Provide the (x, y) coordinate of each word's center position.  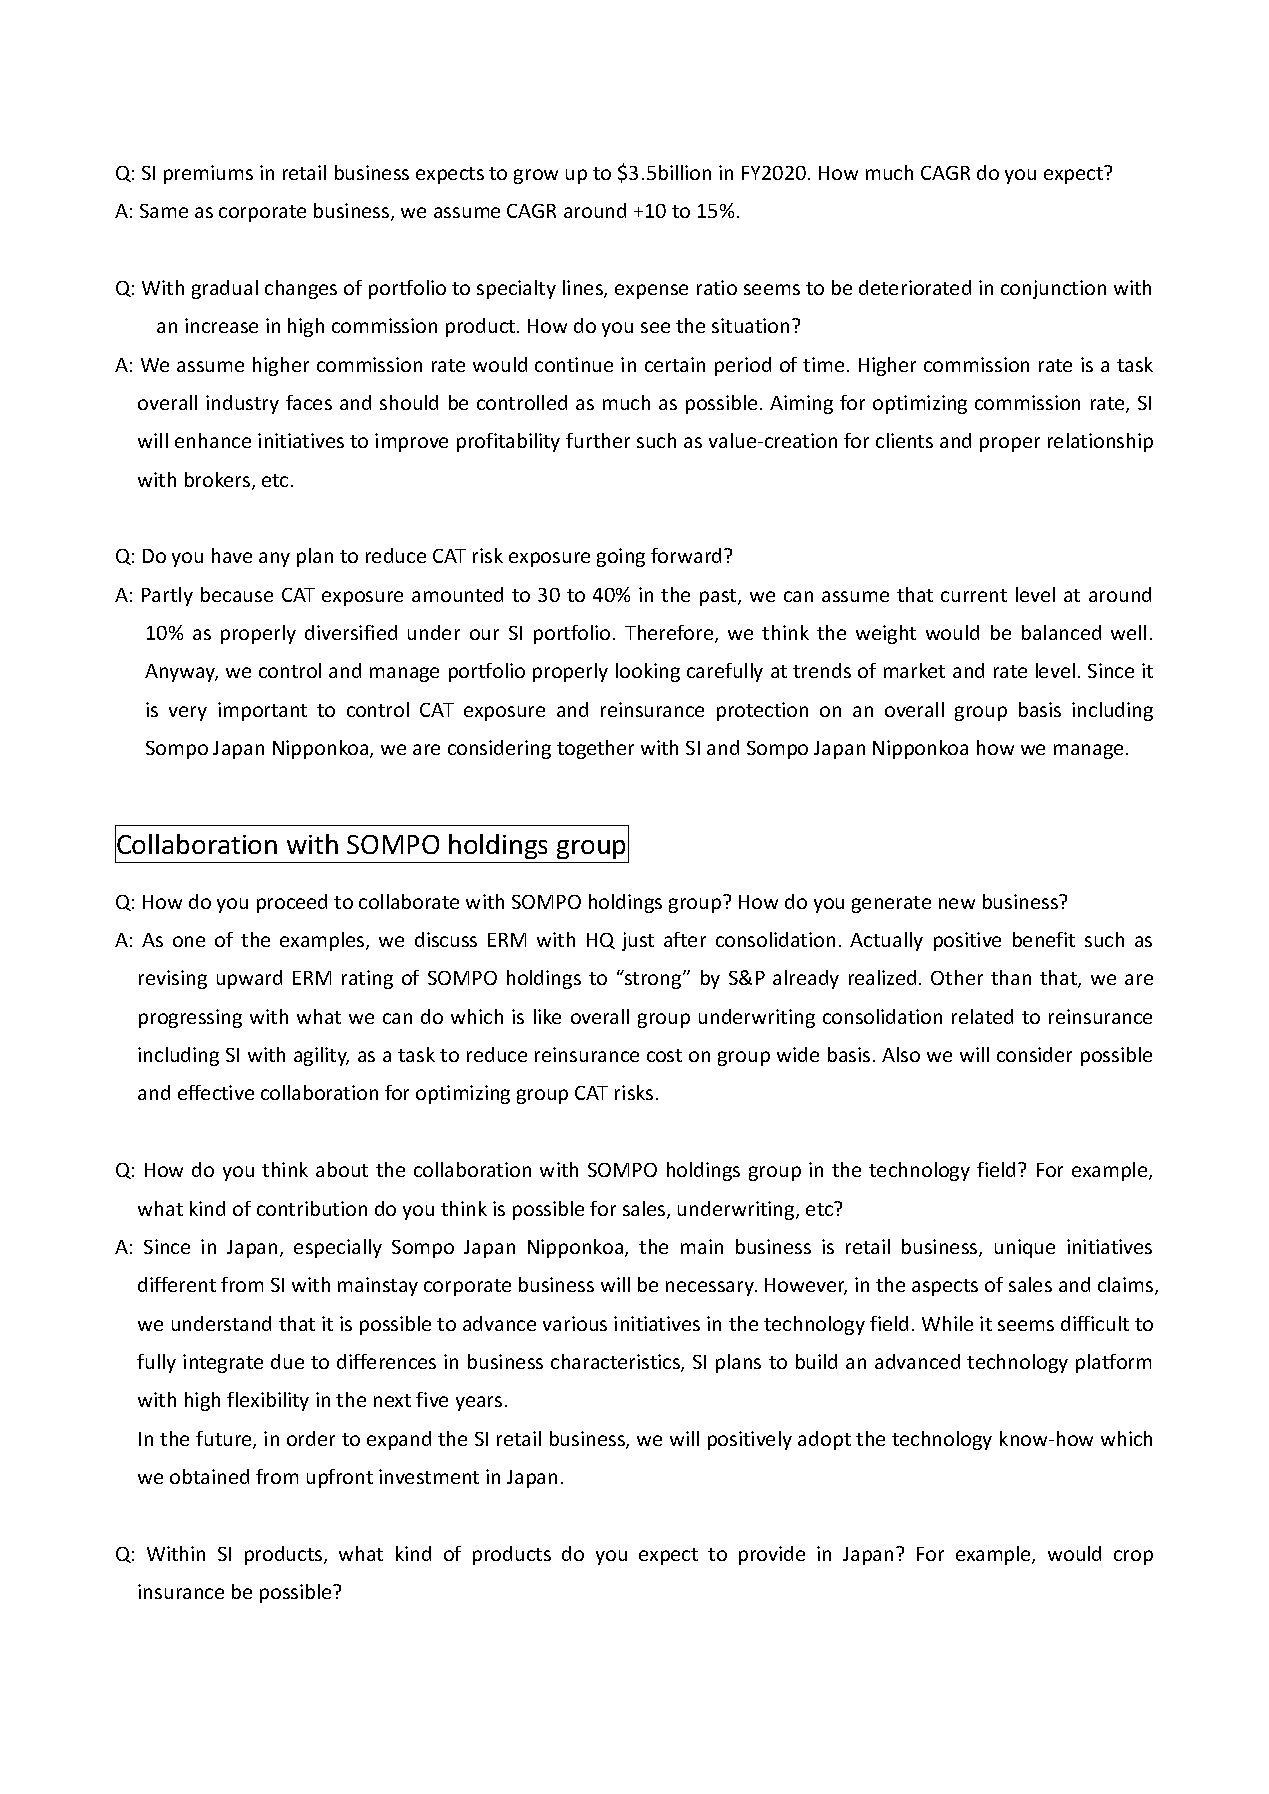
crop (1133, 1557)
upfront (340, 1478)
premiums (208, 174)
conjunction (1053, 289)
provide (772, 1555)
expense (651, 291)
